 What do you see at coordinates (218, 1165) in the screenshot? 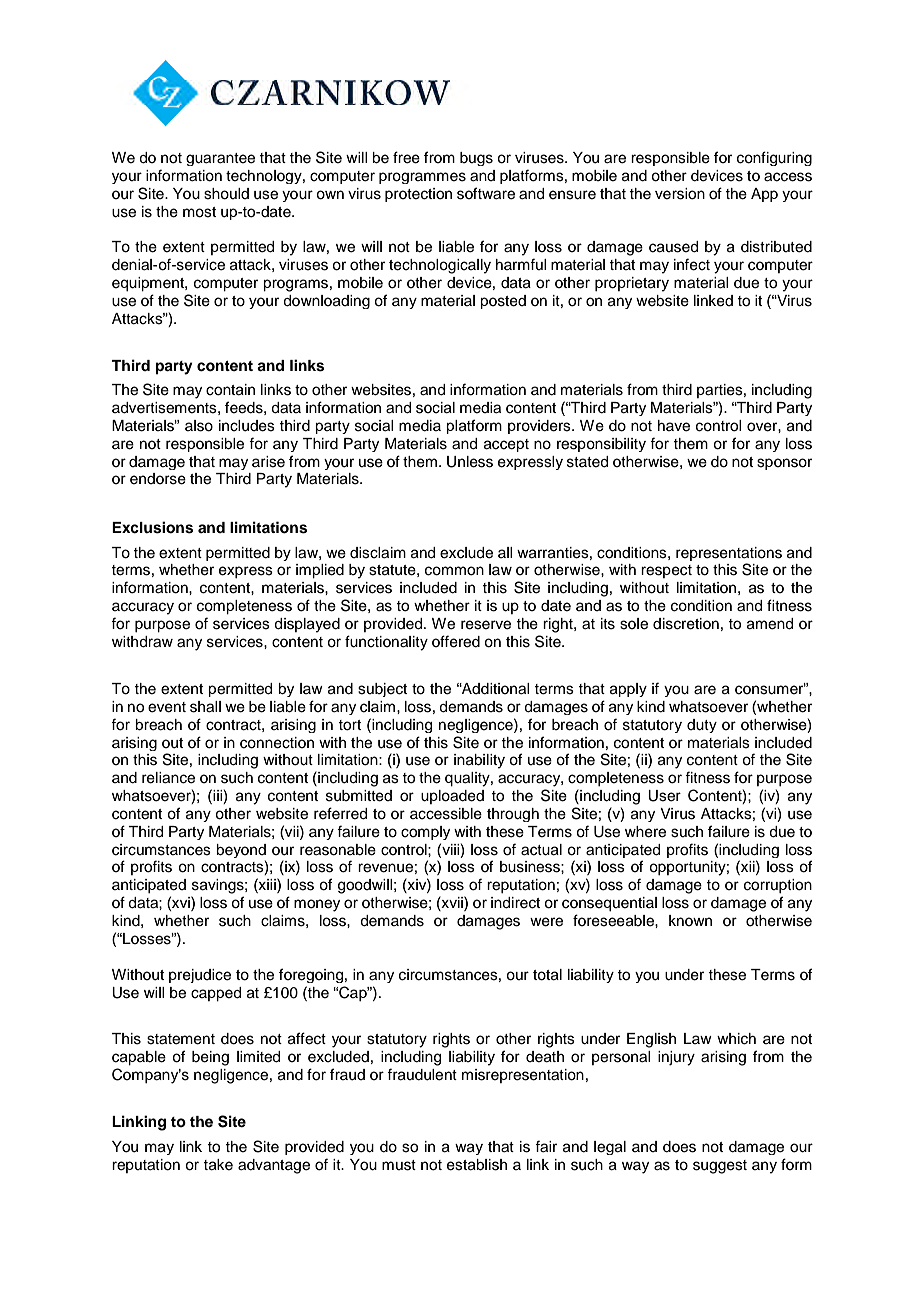
I see `take` at bounding box center [218, 1165].
